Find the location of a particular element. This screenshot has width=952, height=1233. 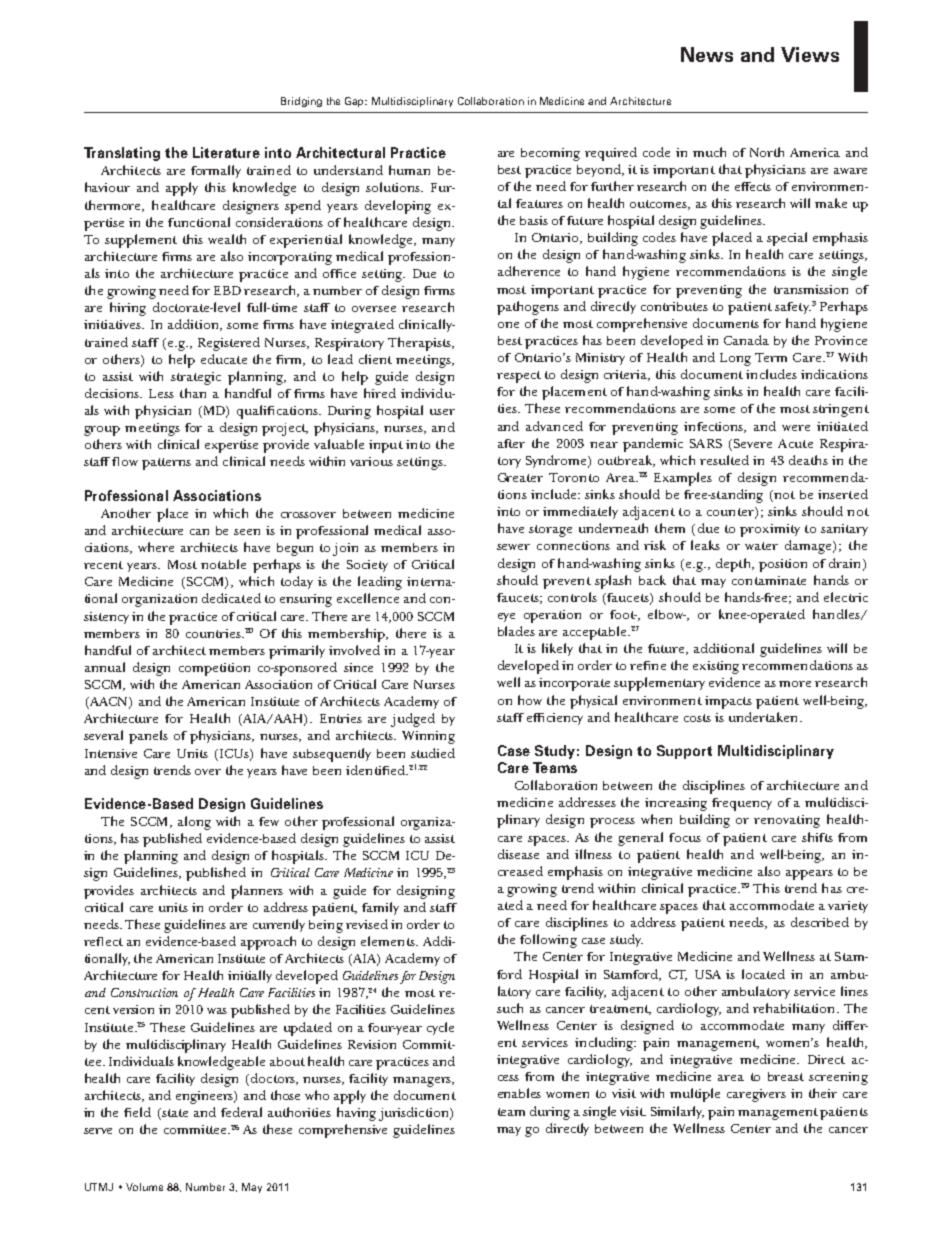

planners is located at coordinates (257, 892).
